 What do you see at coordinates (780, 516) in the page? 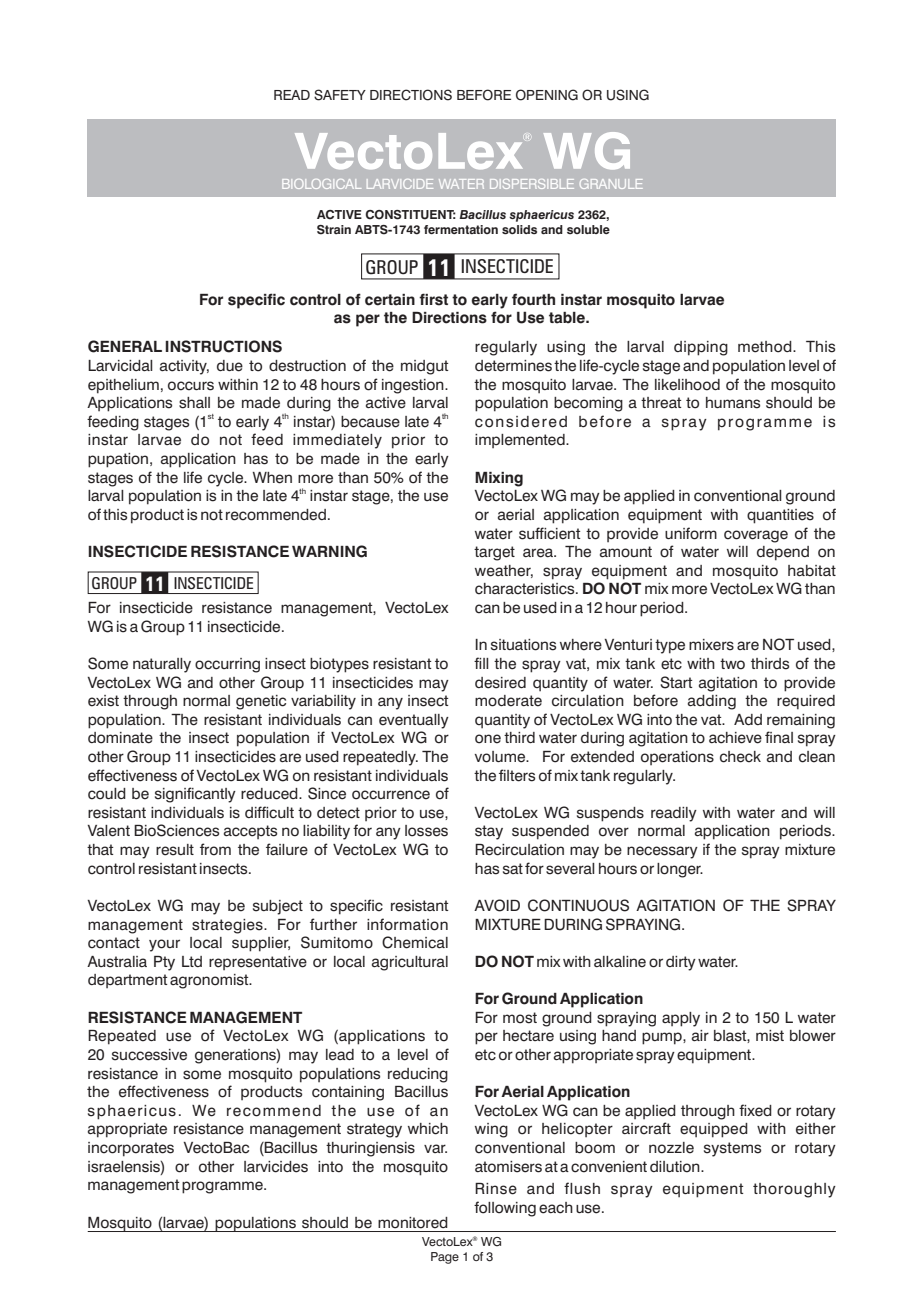
I see `quantities` at bounding box center [780, 516].
